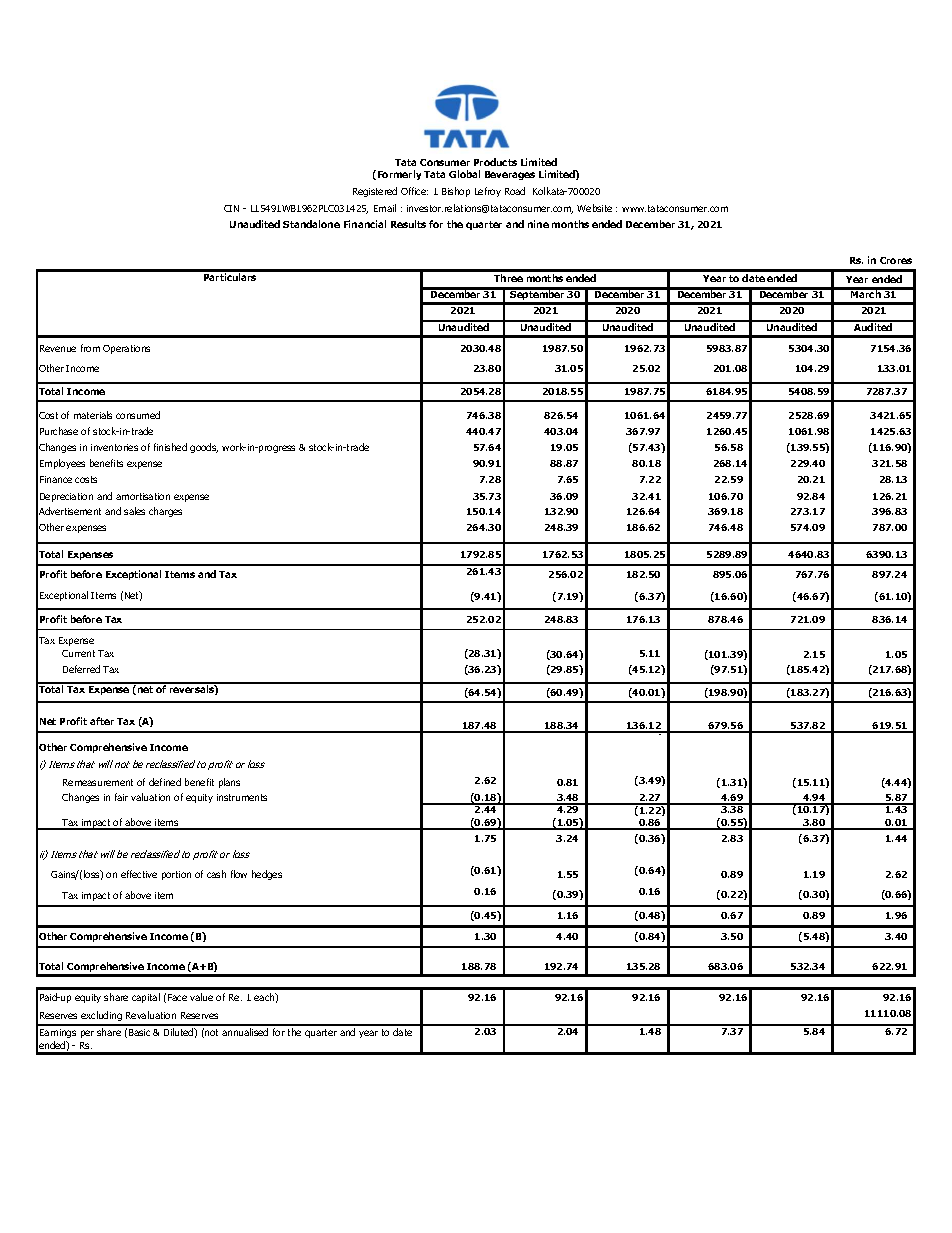 Image resolution: width=952 pixels, height=1233 pixels. Describe the element at coordinates (594, 208) in the page. I see `Website` at that location.
